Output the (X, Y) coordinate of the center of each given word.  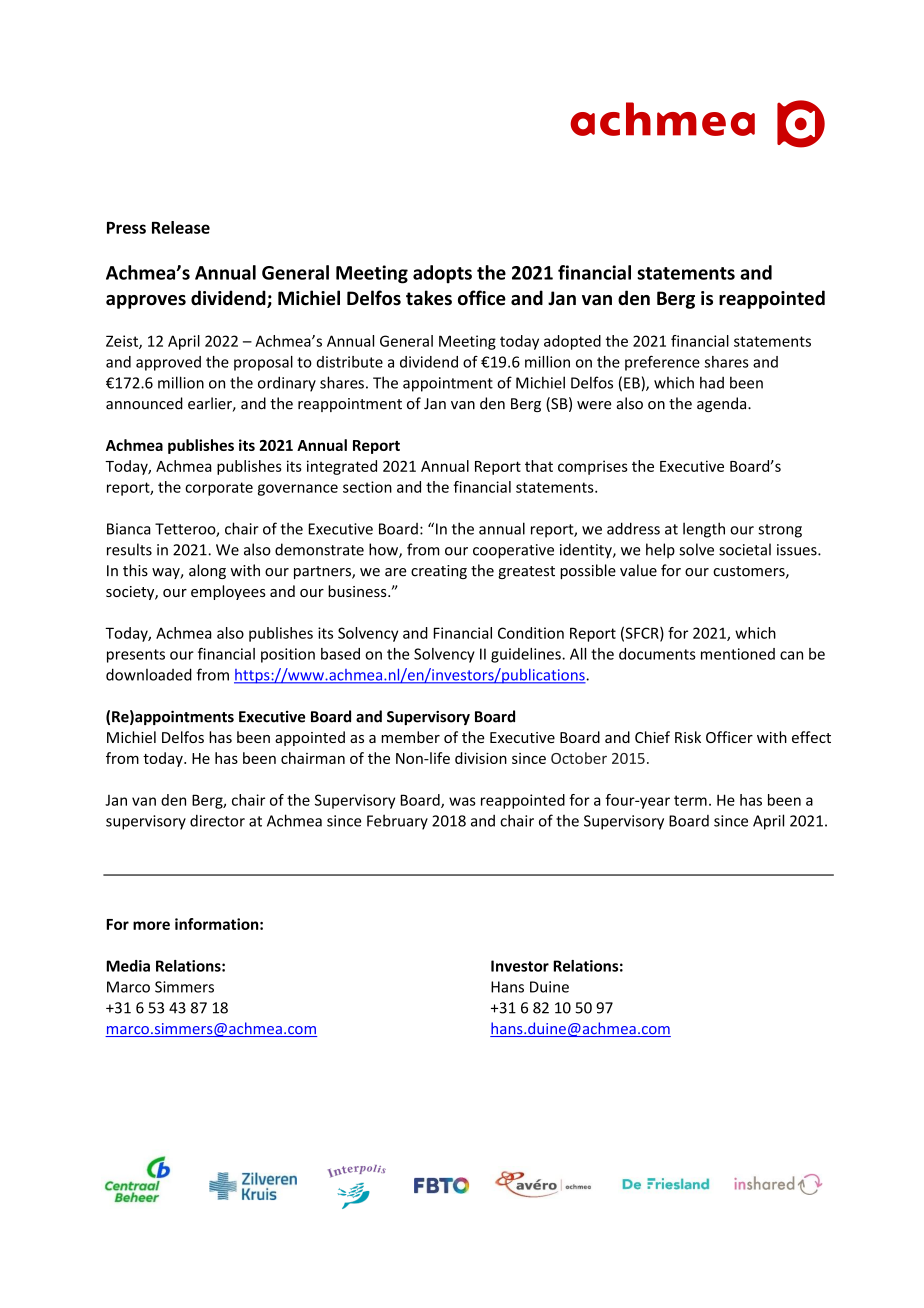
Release (181, 227)
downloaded (149, 674)
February (397, 822)
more (151, 925)
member (410, 737)
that (539, 466)
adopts (442, 274)
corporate (219, 489)
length (704, 530)
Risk (688, 737)
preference (662, 363)
